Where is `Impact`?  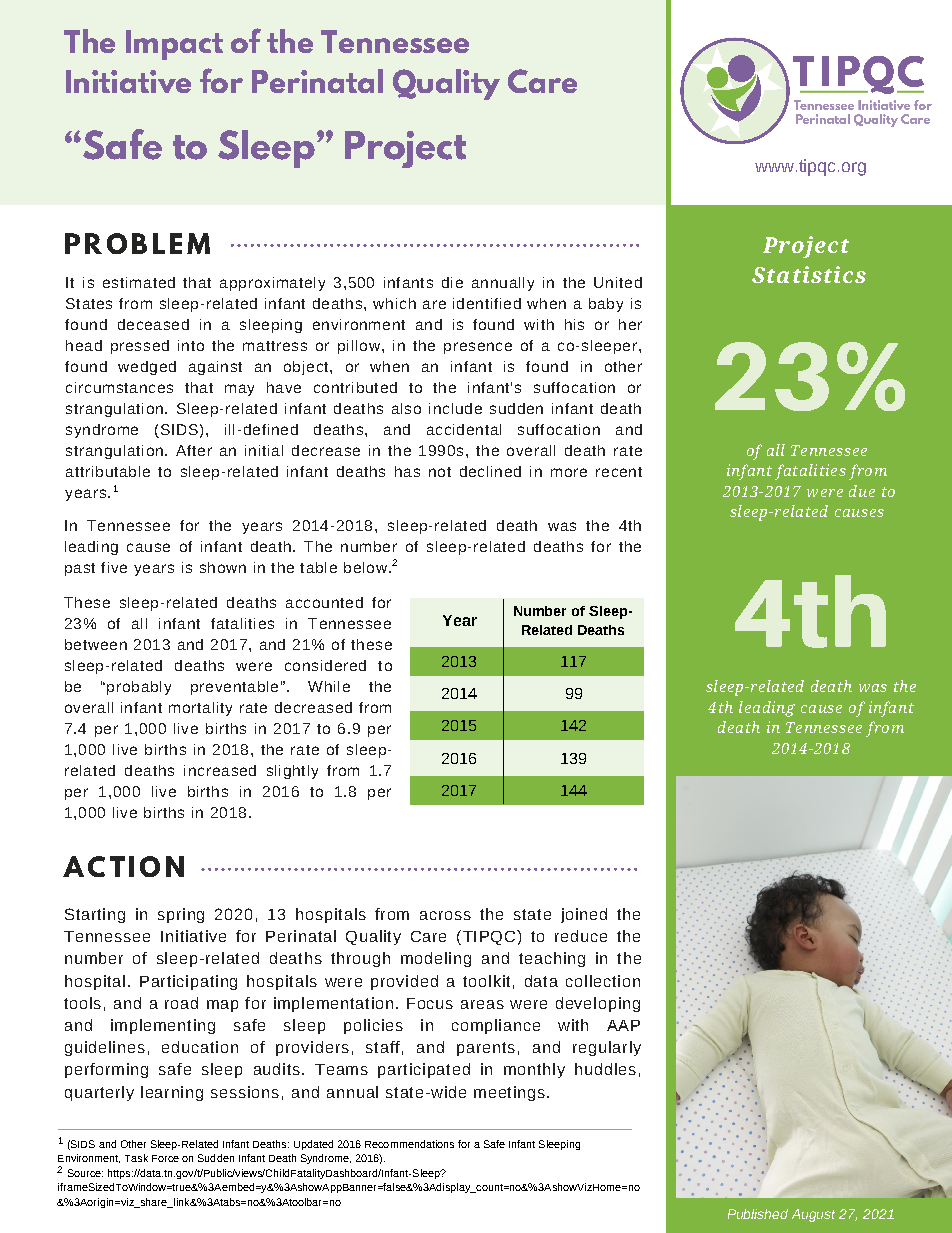 Impact is located at coordinates (174, 45).
